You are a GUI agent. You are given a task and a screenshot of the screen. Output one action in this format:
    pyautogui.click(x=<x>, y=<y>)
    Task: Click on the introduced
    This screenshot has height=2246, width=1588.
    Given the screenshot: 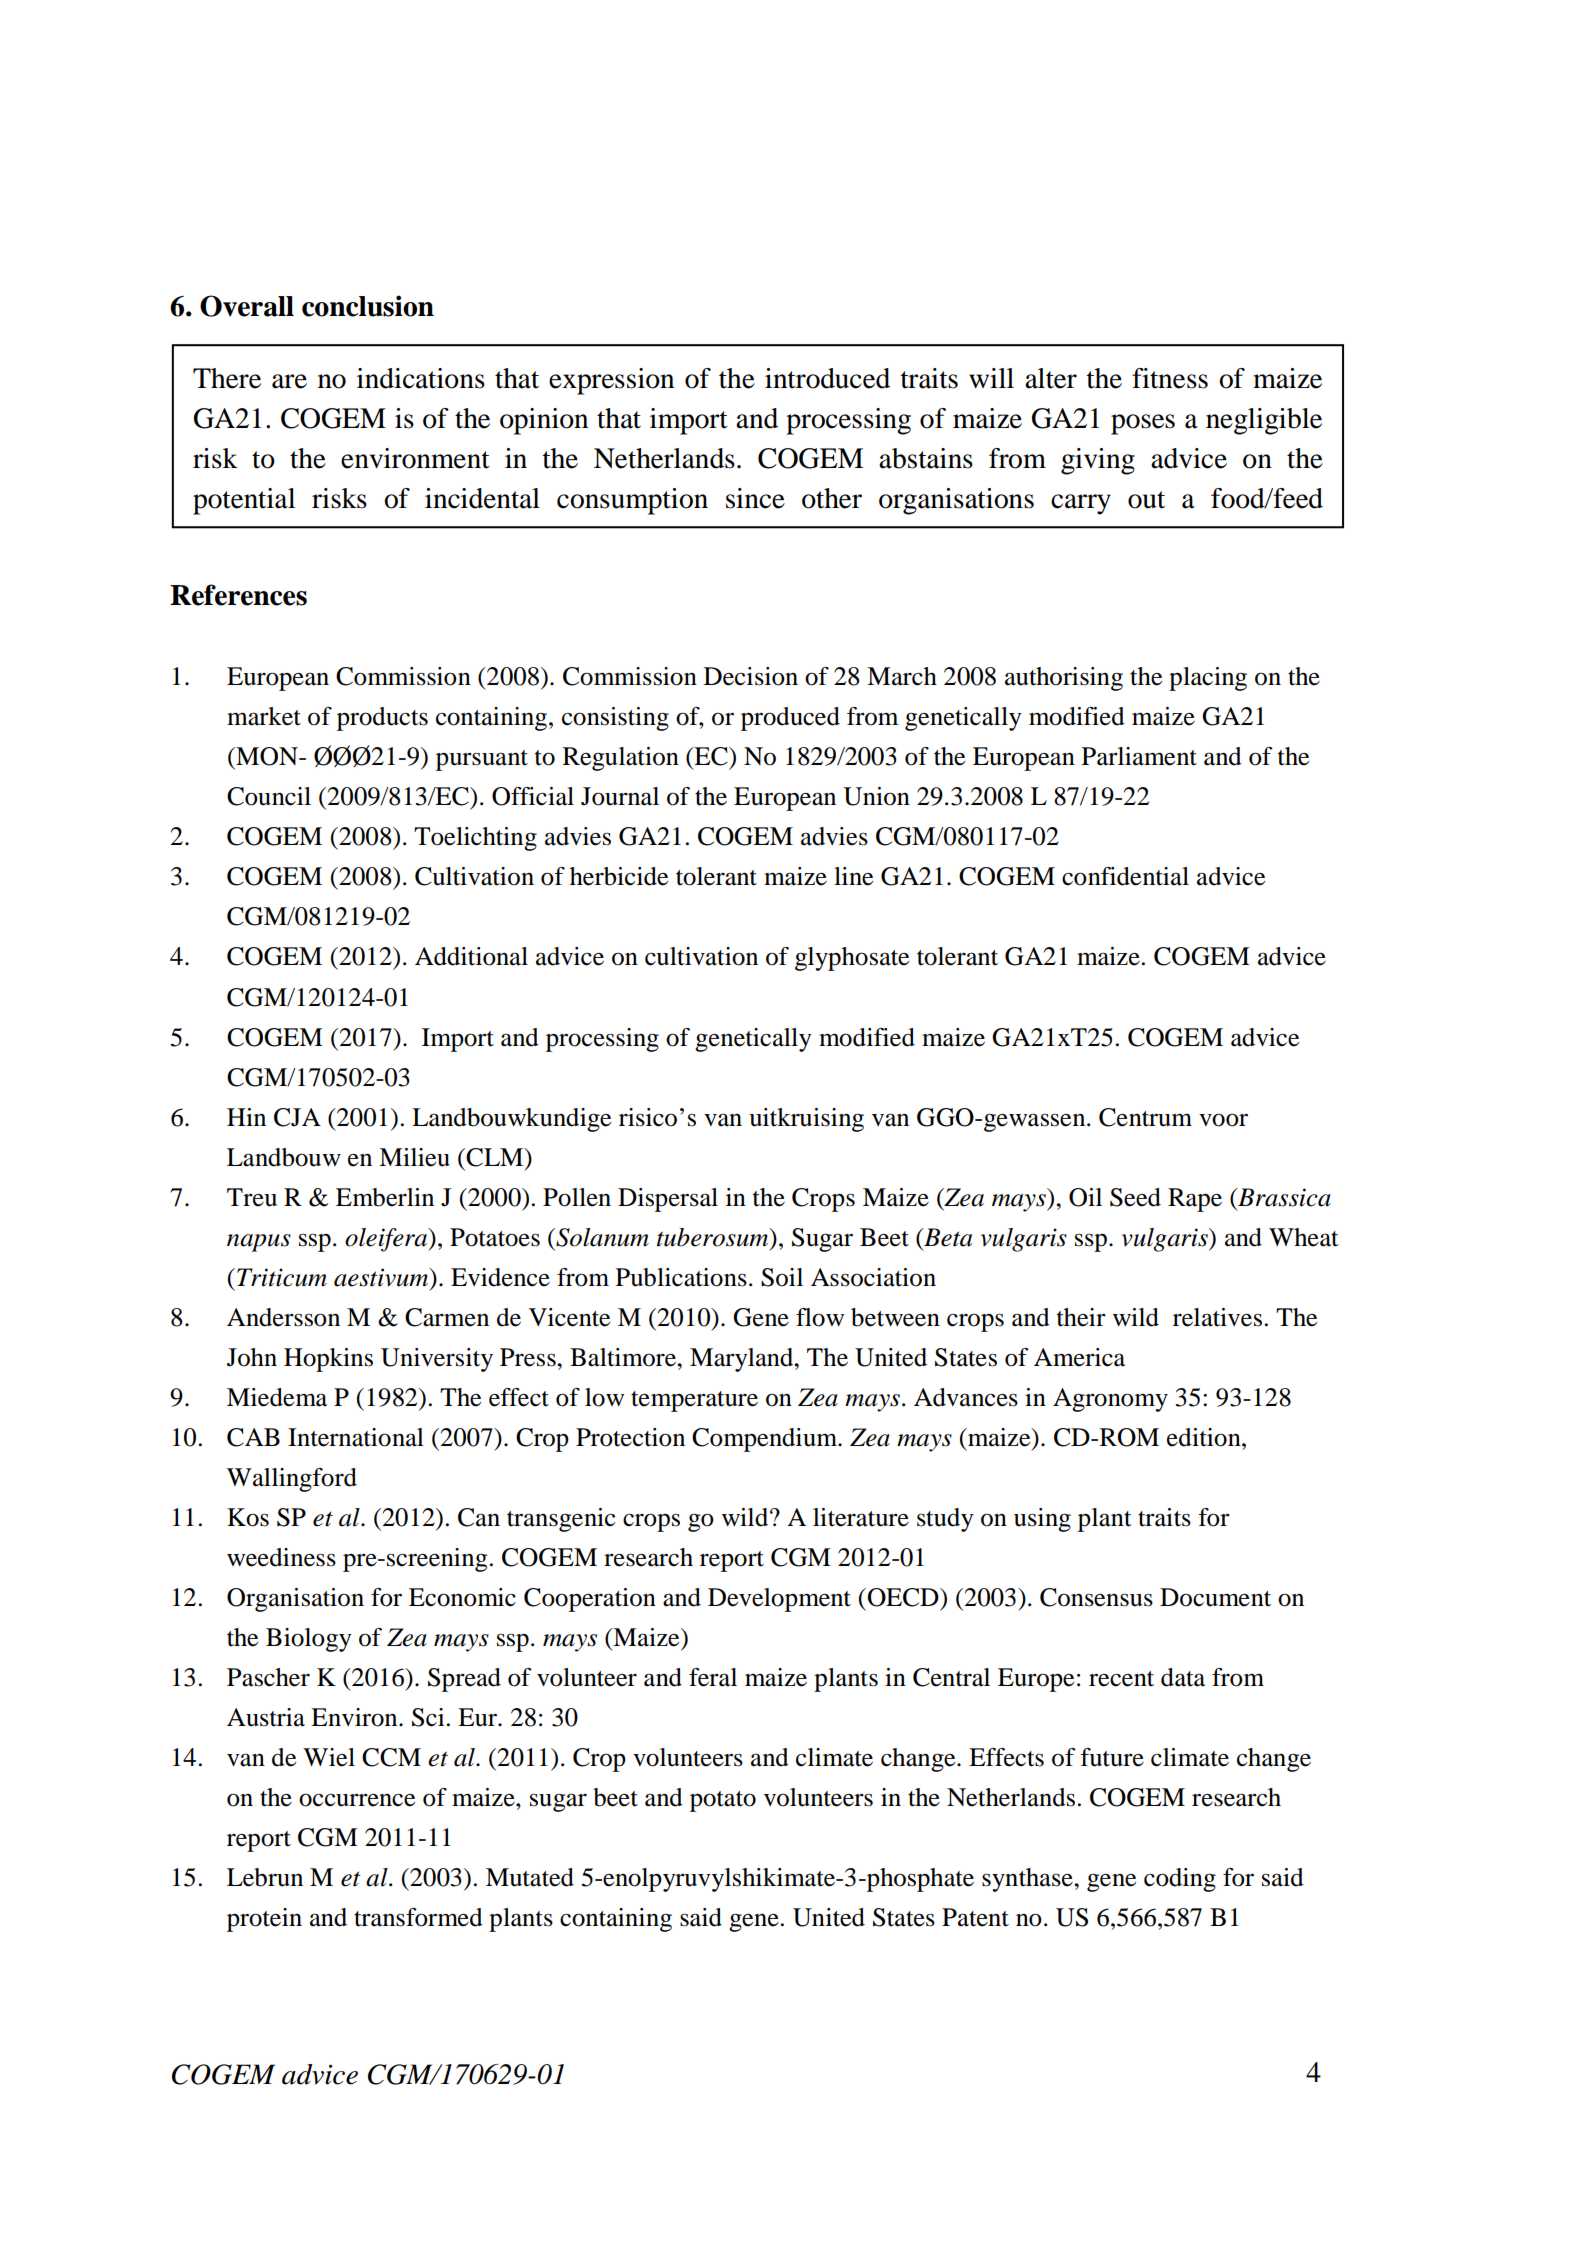 What is the action you would take?
    pyautogui.click(x=827, y=378)
